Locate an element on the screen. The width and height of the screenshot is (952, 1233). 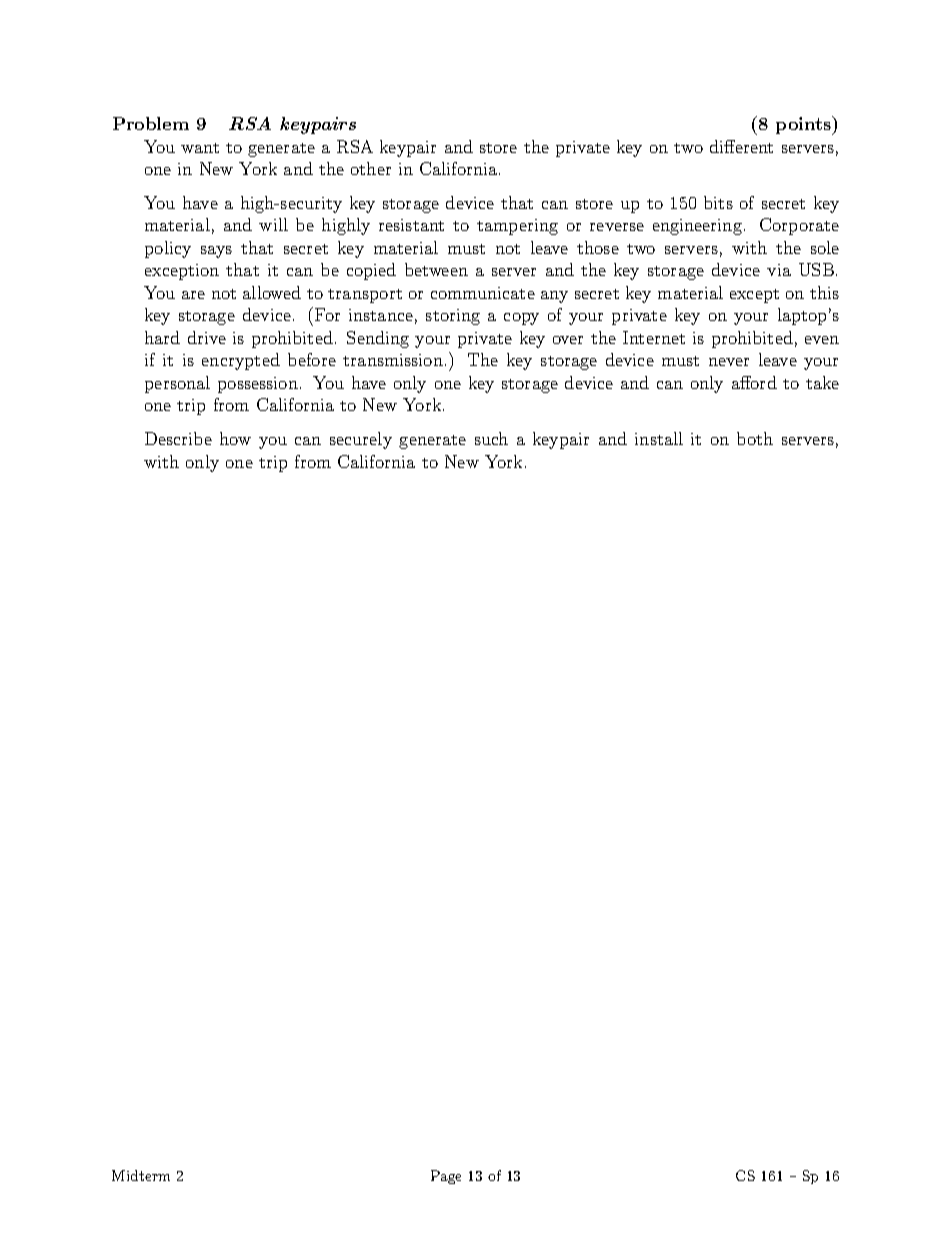
different is located at coordinates (741, 146).
